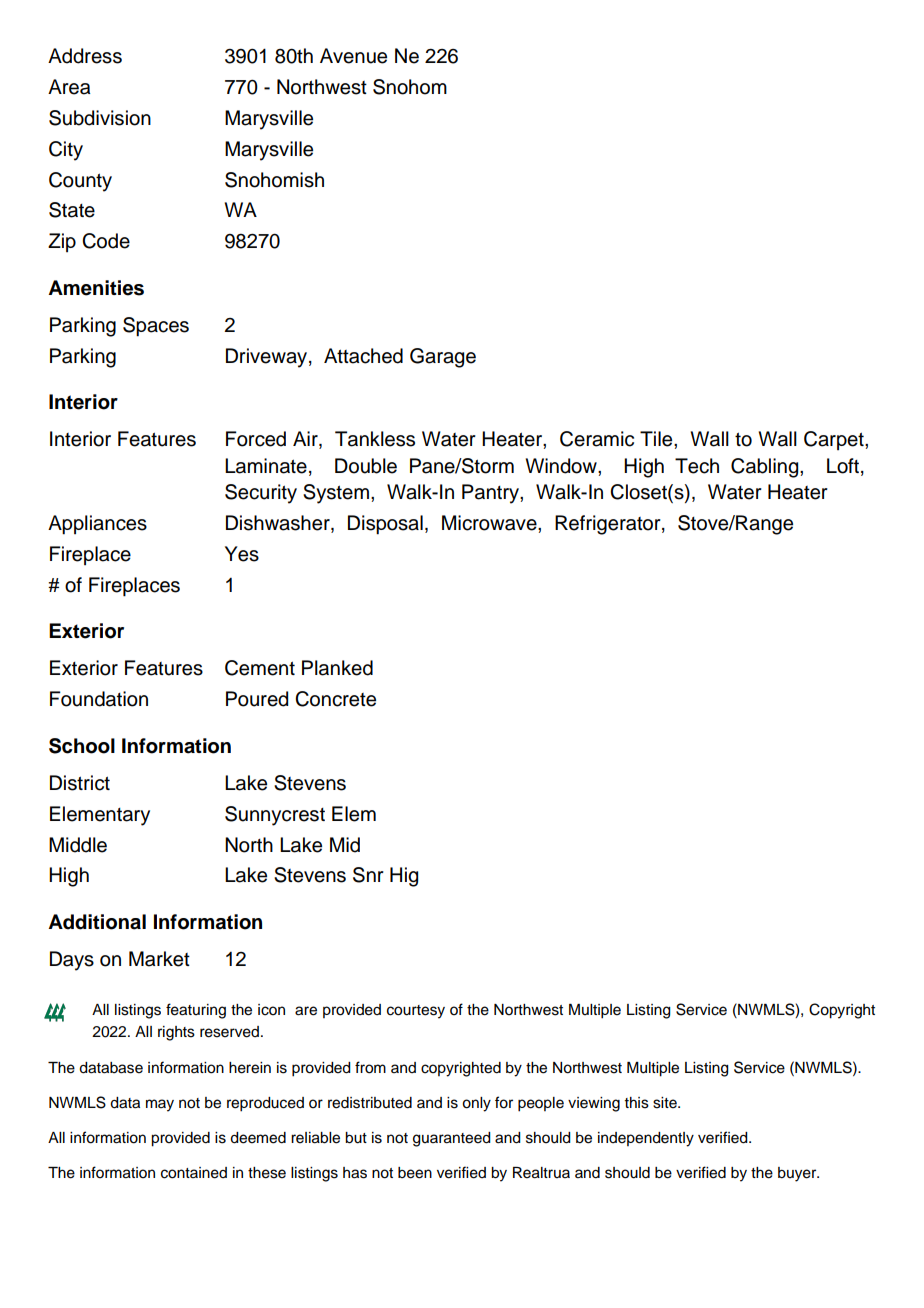 This screenshot has width=924, height=1308. What do you see at coordinates (353, 56) in the screenshot?
I see `Avenue` at bounding box center [353, 56].
